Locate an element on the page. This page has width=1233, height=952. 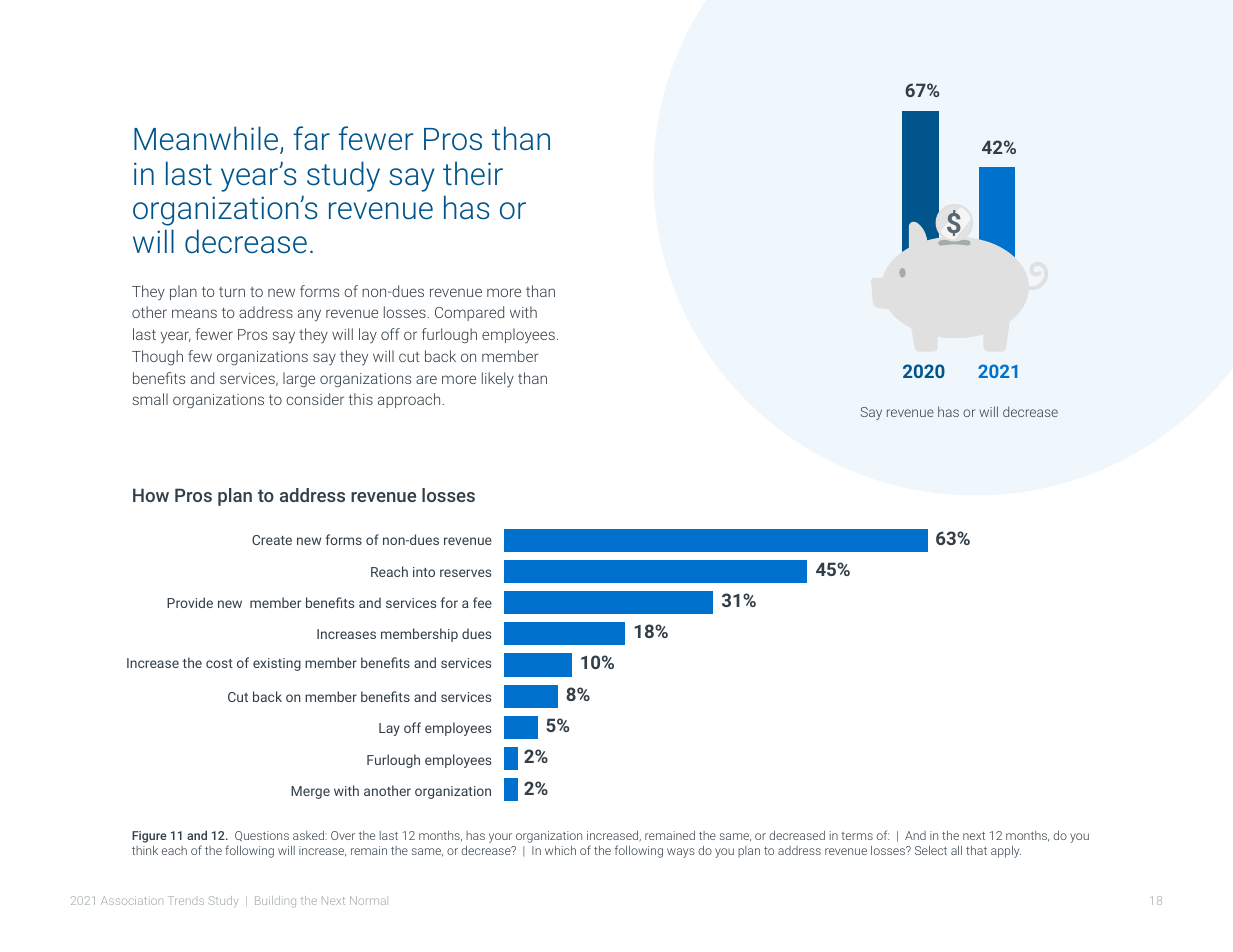
consider is located at coordinates (315, 399).
